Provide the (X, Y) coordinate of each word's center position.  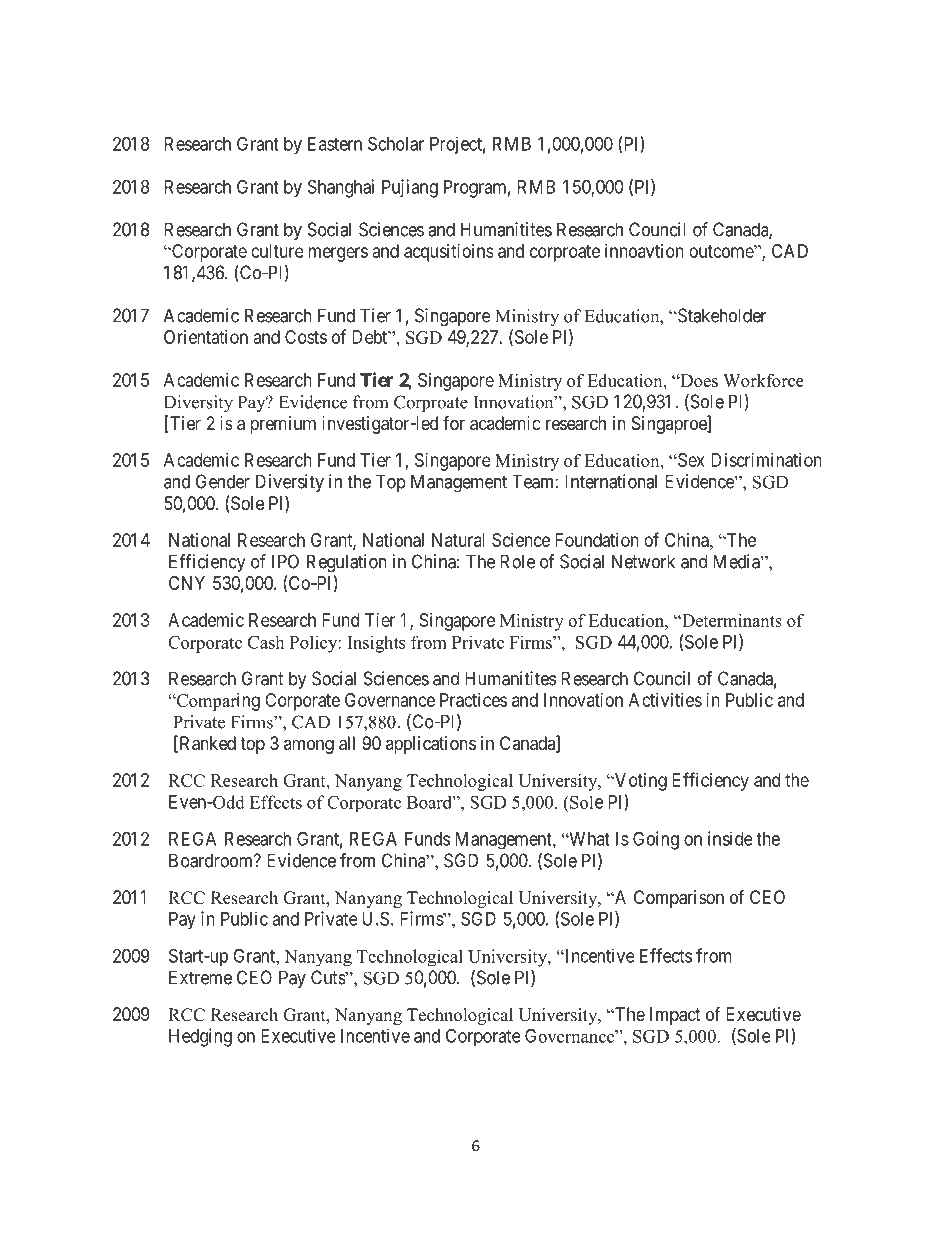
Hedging (200, 1037)
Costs (306, 337)
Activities (665, 700)
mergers (338, 254)
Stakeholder (721, 315)
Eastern (335, 144)
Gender (223, 481)
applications (431, 745)
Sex (690, 460)
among (309, 746)
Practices (473, 700)
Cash (266, 642)
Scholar (396, 143)
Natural (458, 540)
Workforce (763, 380)
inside (730, 838)
